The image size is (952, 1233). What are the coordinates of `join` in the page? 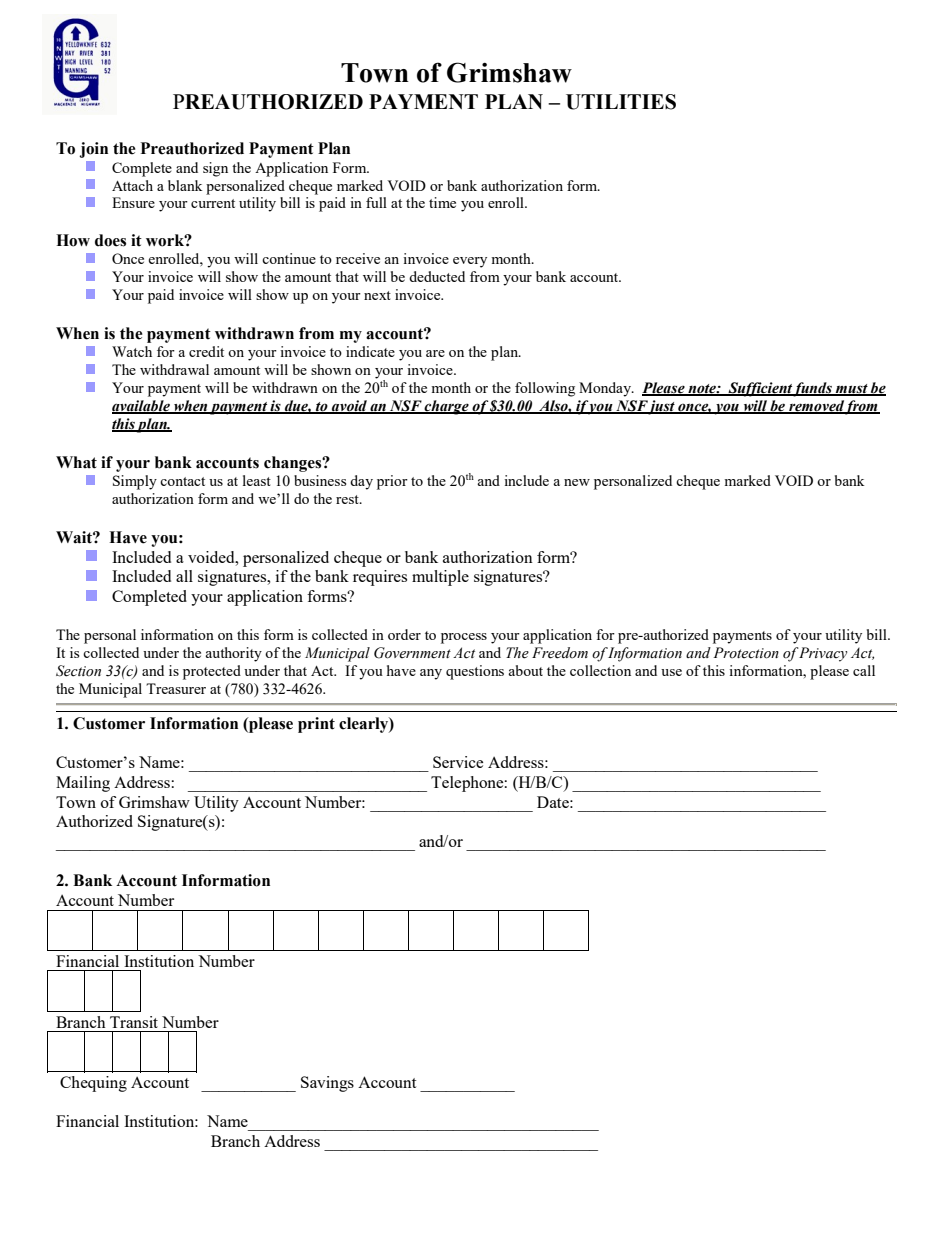 It's located at (93, 150).
